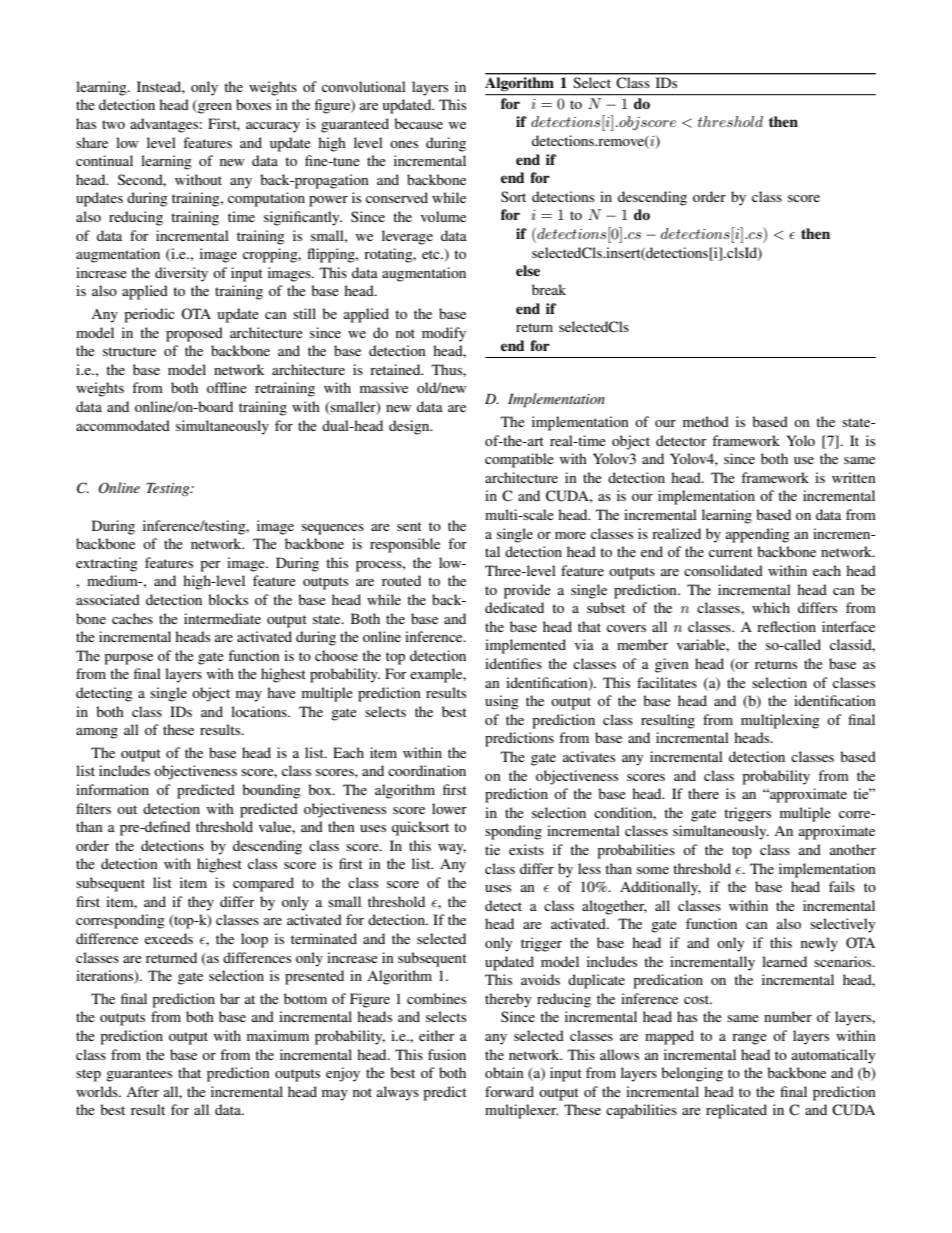 Image resolution: width=952 pixels, height=1233 pixels. I want to click on another, so click(853, 849).
